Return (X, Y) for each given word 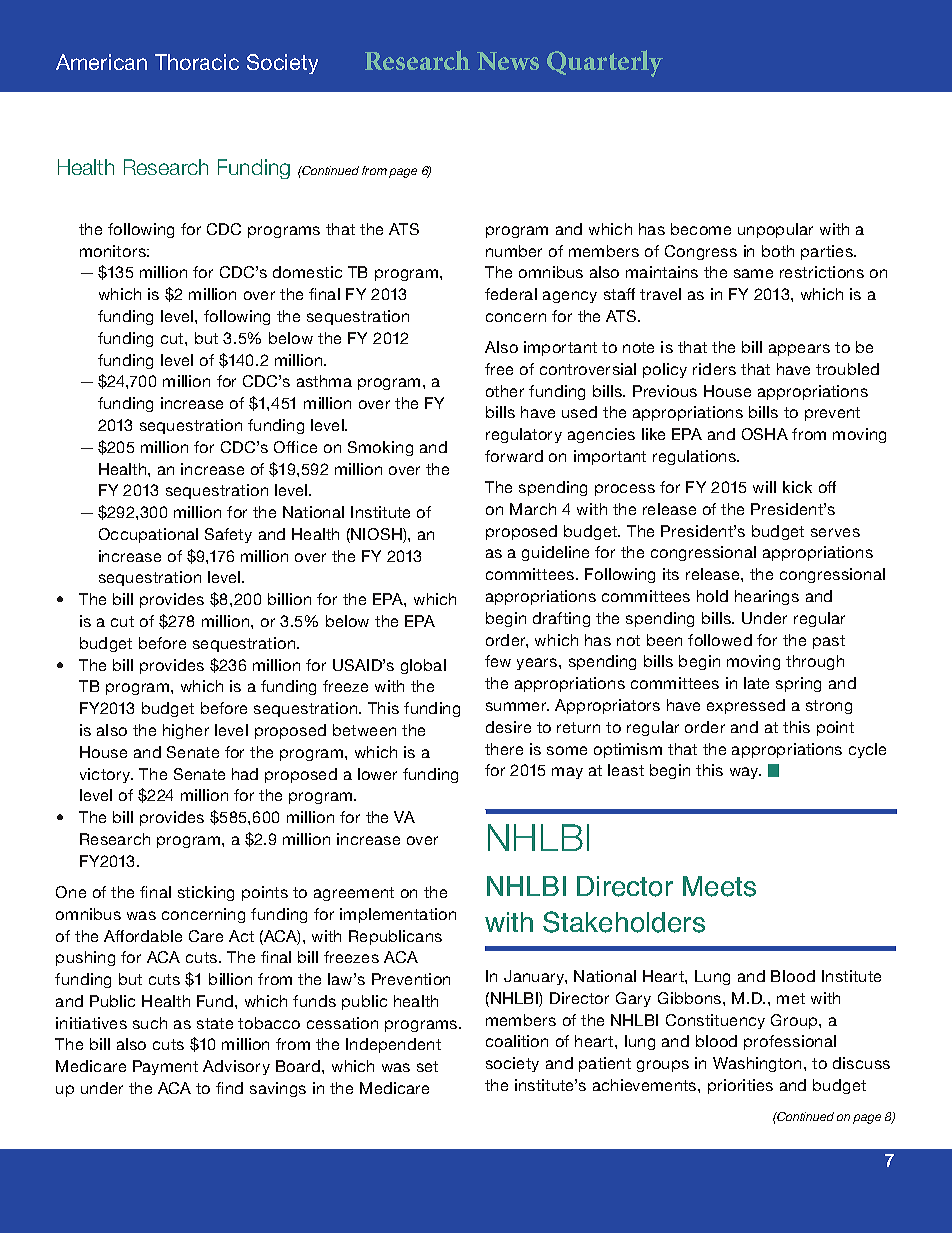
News (508, 61)
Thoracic (197, 62)
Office (295, 447)
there (504, 749)
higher (186, 731)
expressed (746, 706)
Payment (165, 1067)
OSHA (765, 434)
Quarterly (605, 63)
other (505, 391)
